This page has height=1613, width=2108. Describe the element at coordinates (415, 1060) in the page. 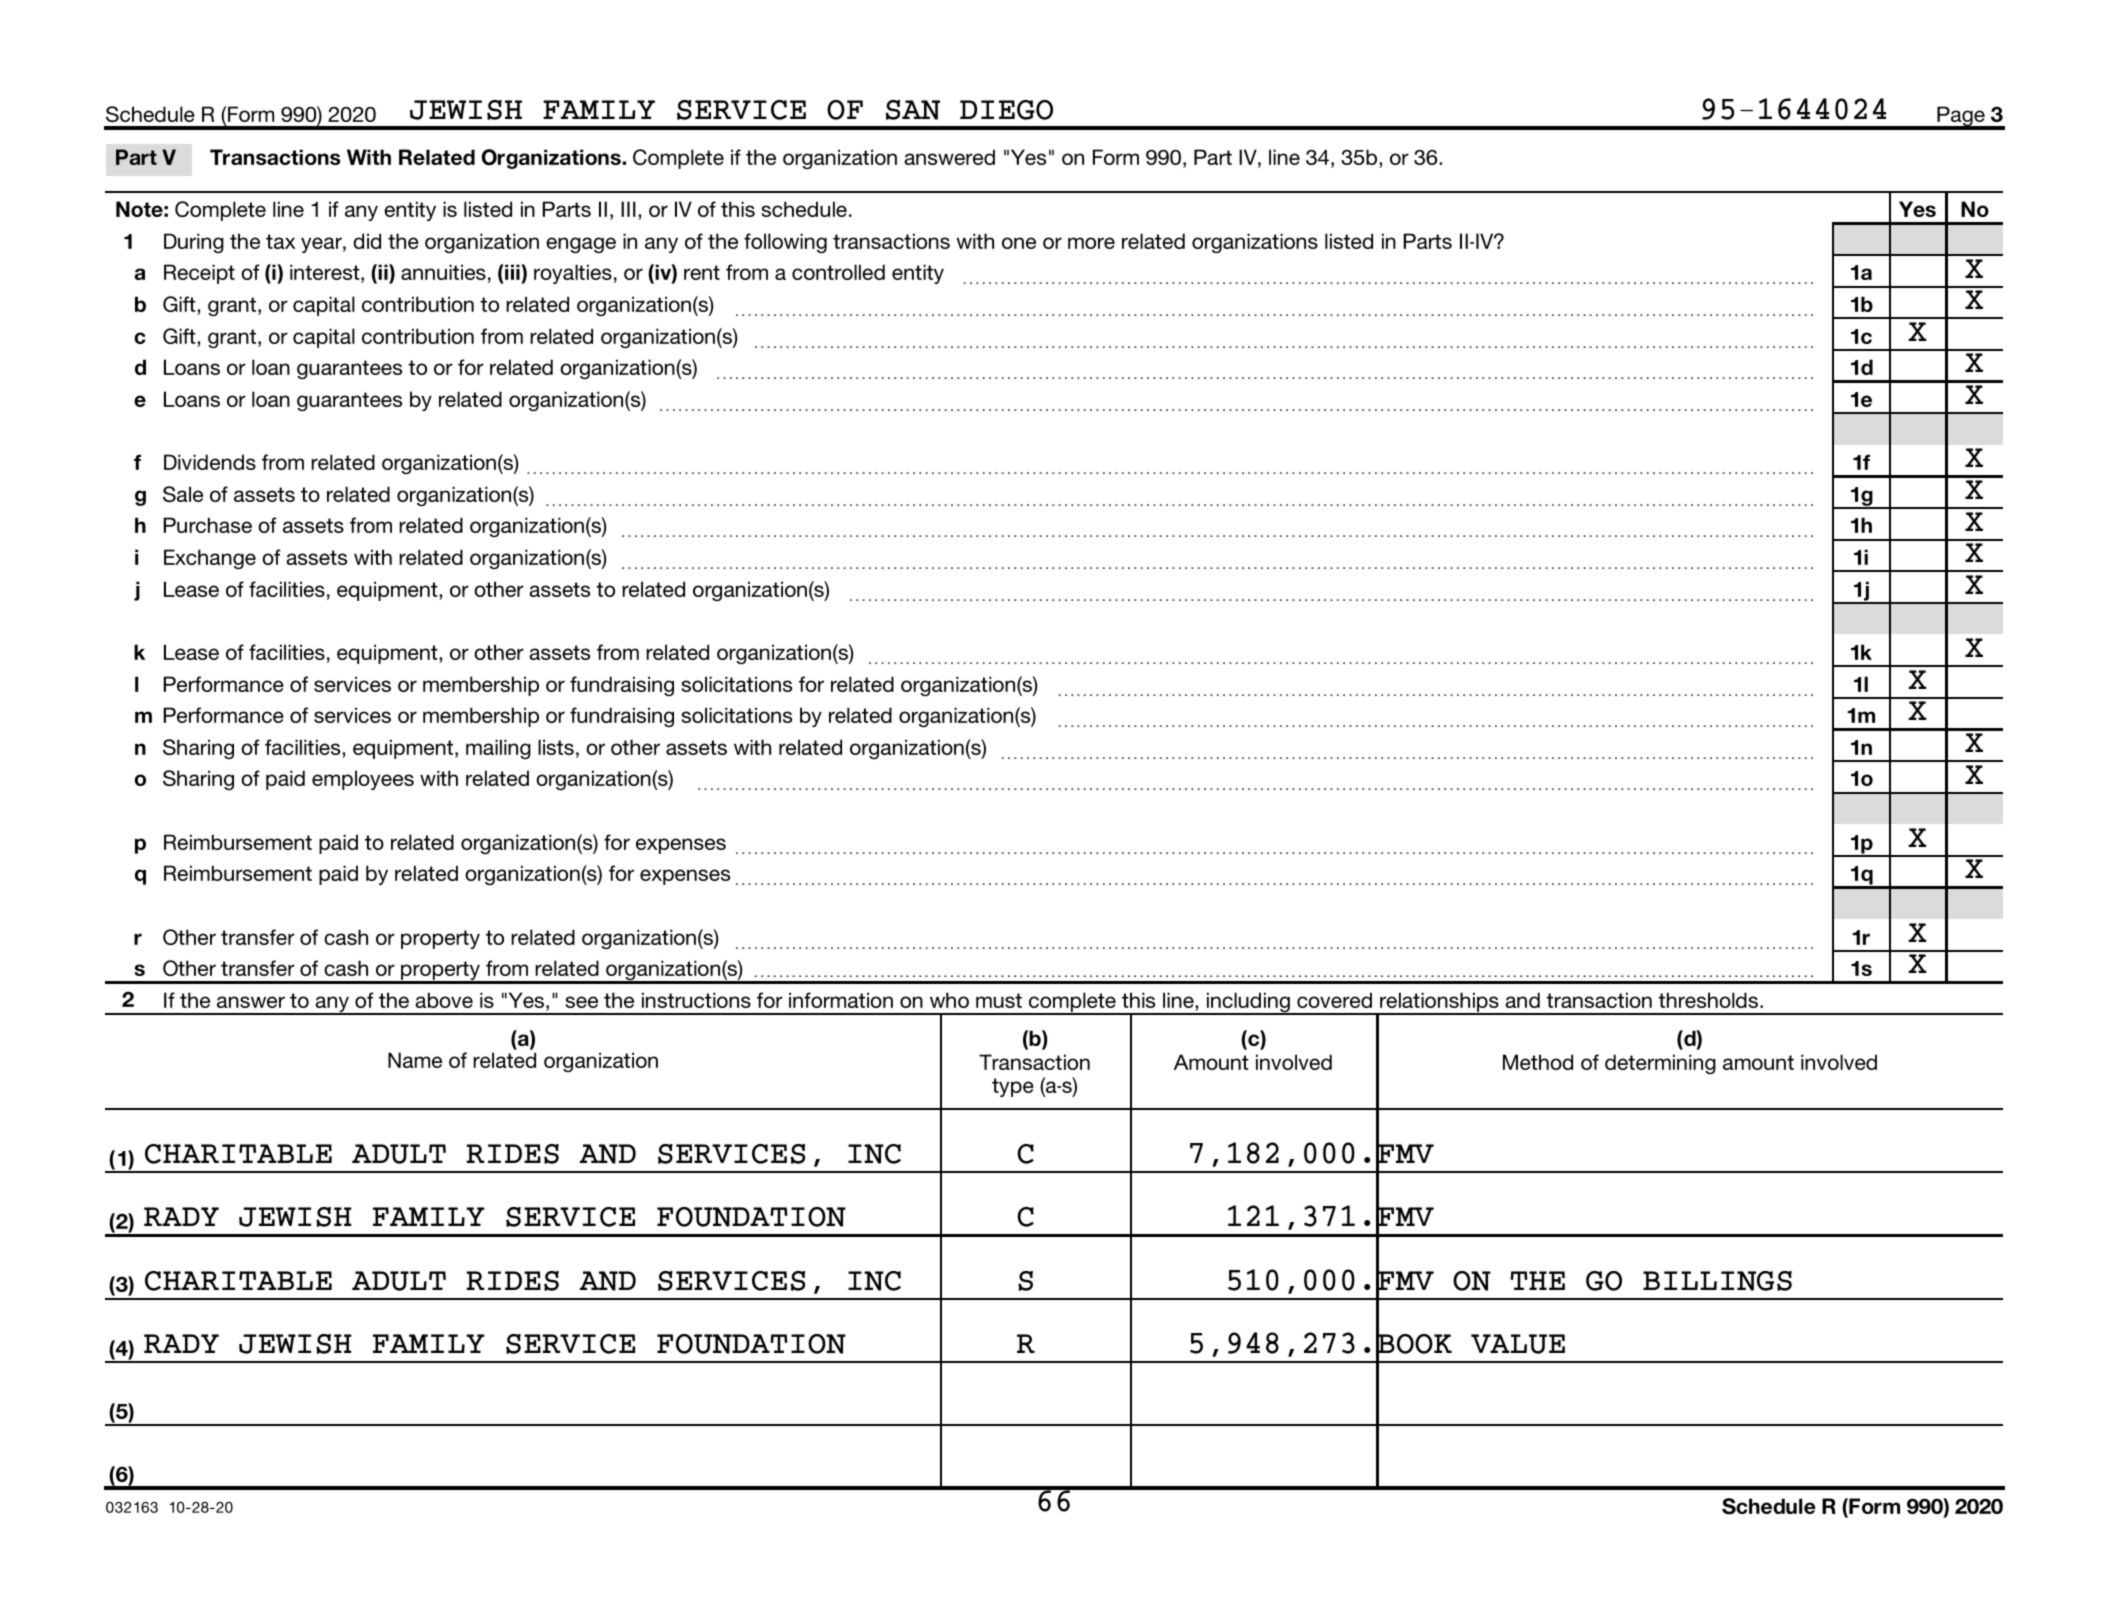

I see `Name` at that location.
